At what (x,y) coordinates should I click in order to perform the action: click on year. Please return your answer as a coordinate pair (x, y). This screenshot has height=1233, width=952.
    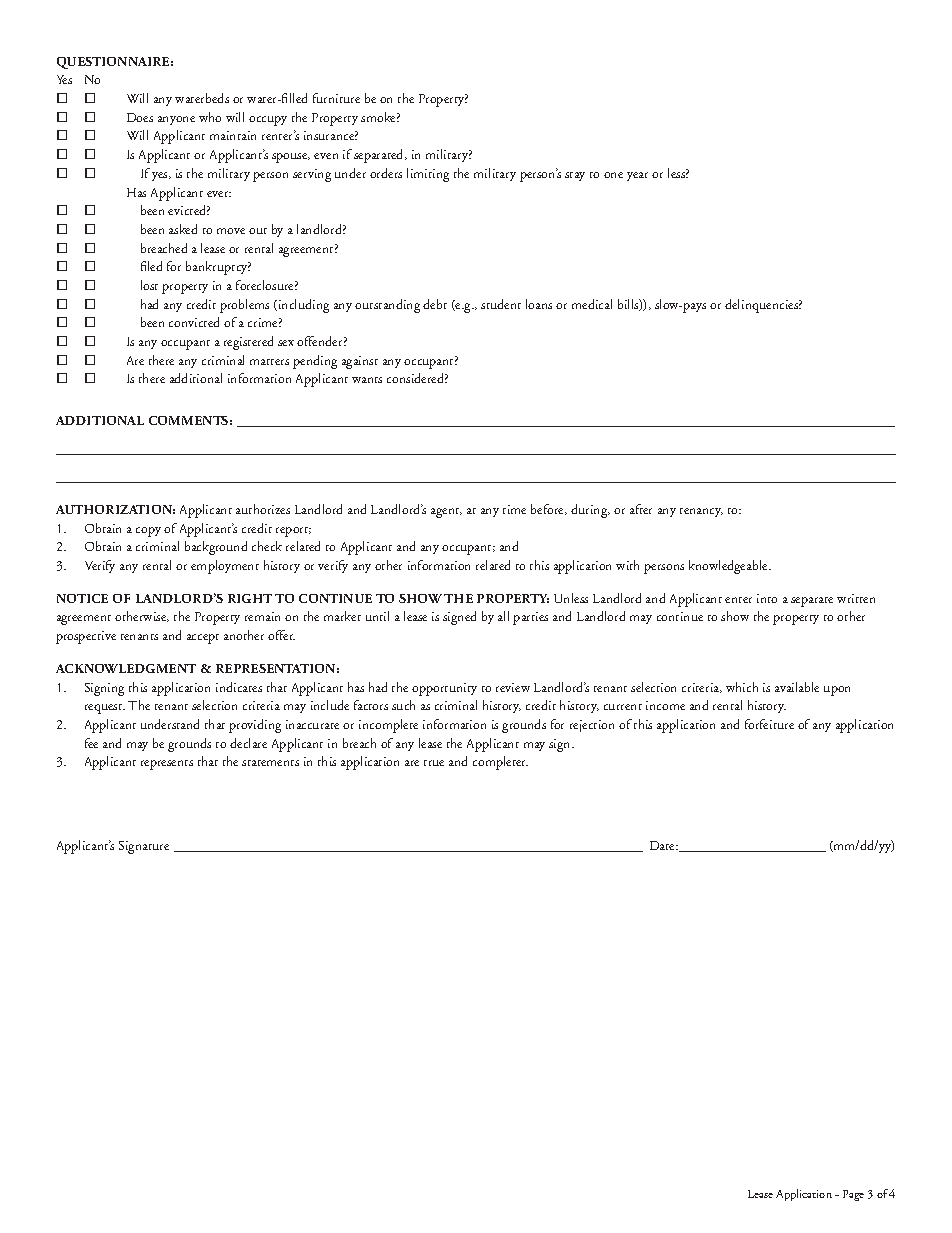
    Looking at the image, I should click on (637, 176).
